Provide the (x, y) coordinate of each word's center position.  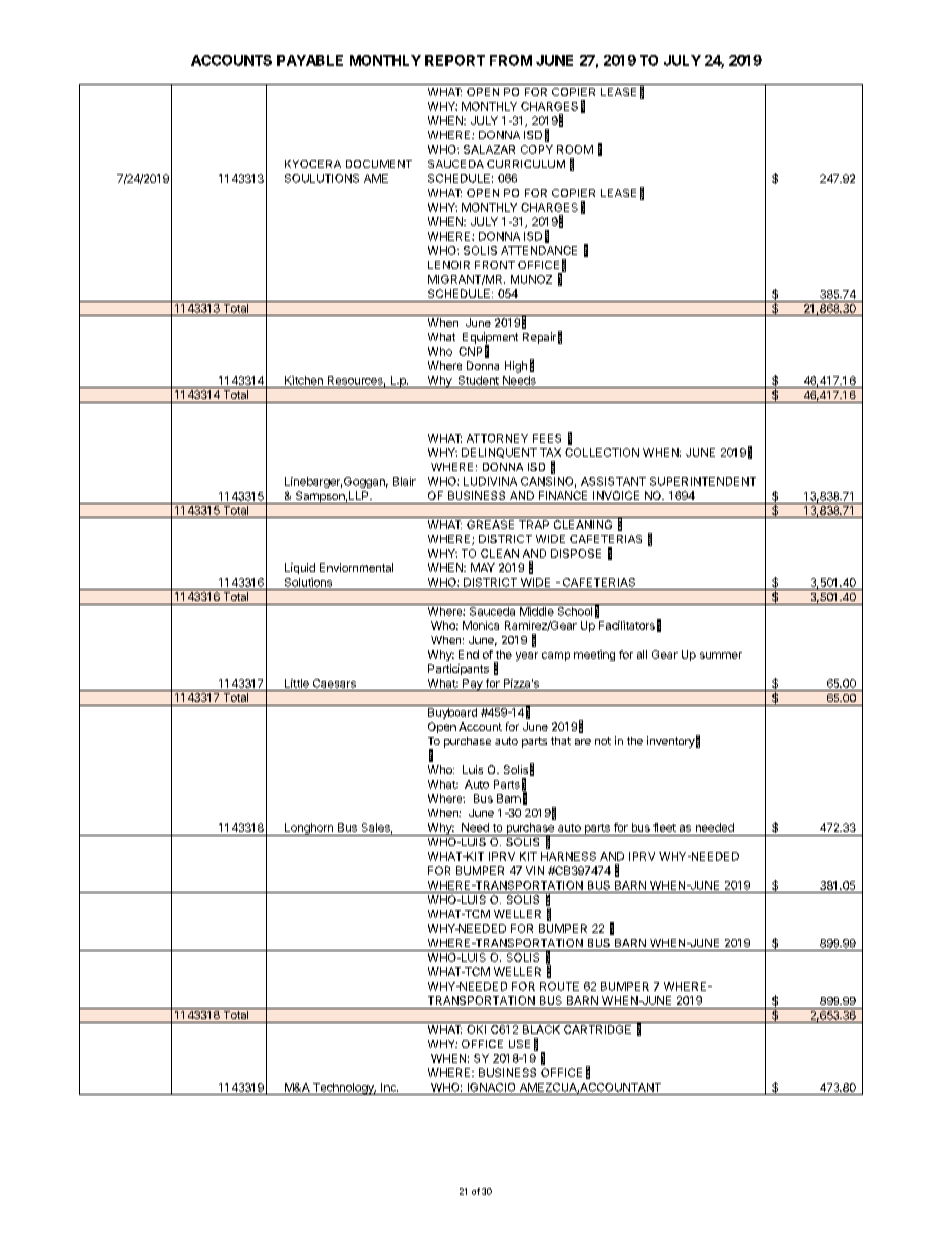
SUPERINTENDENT (703, 481)
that (561, 741)
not (603, 741)
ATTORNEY (497, 438)
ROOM (575, 149)
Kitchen (304, 380)
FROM (511, 60)
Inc (389, 1087)
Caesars (334, 683)
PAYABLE (310, 60)
